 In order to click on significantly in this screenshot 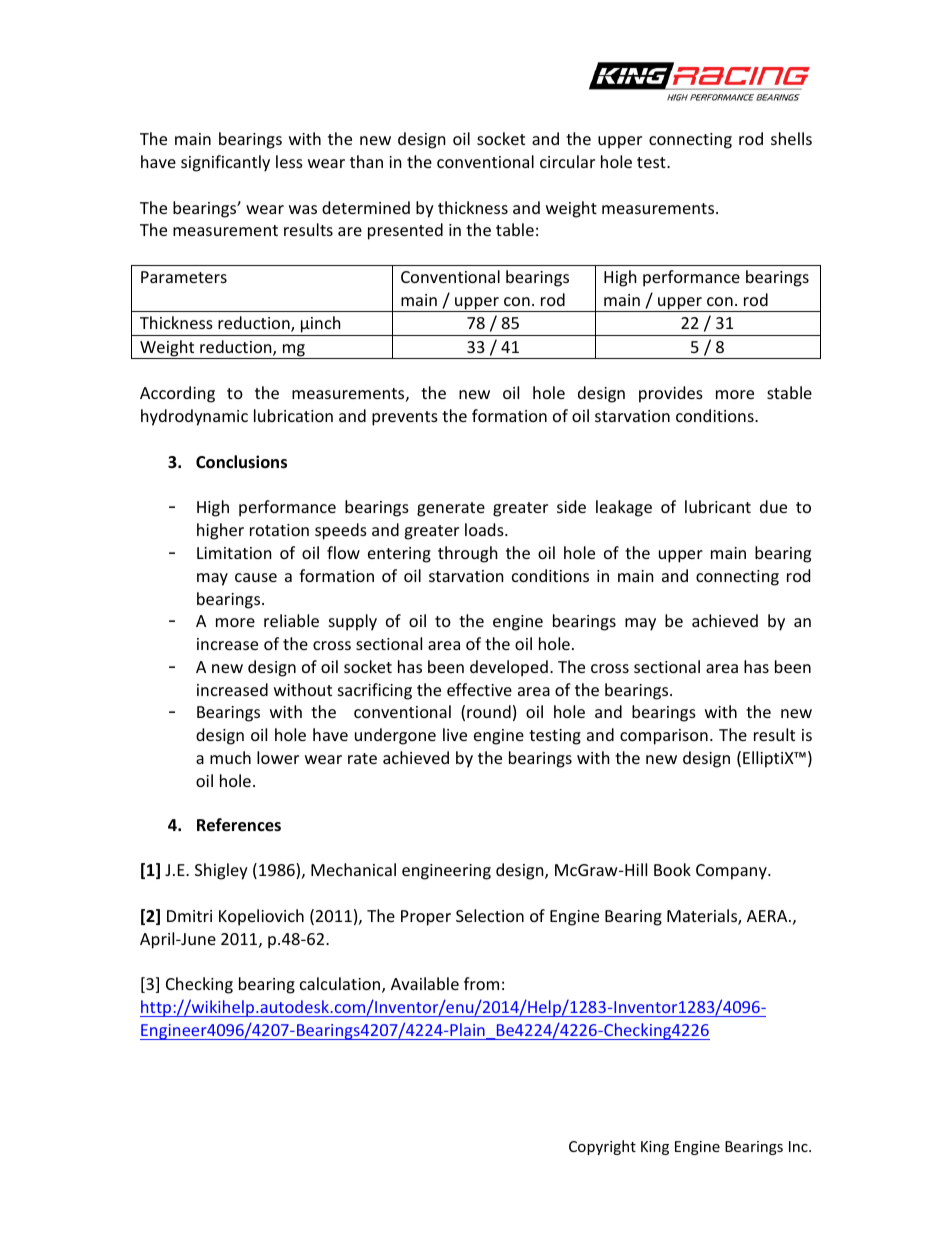, I will do `click(225, 163)`.
